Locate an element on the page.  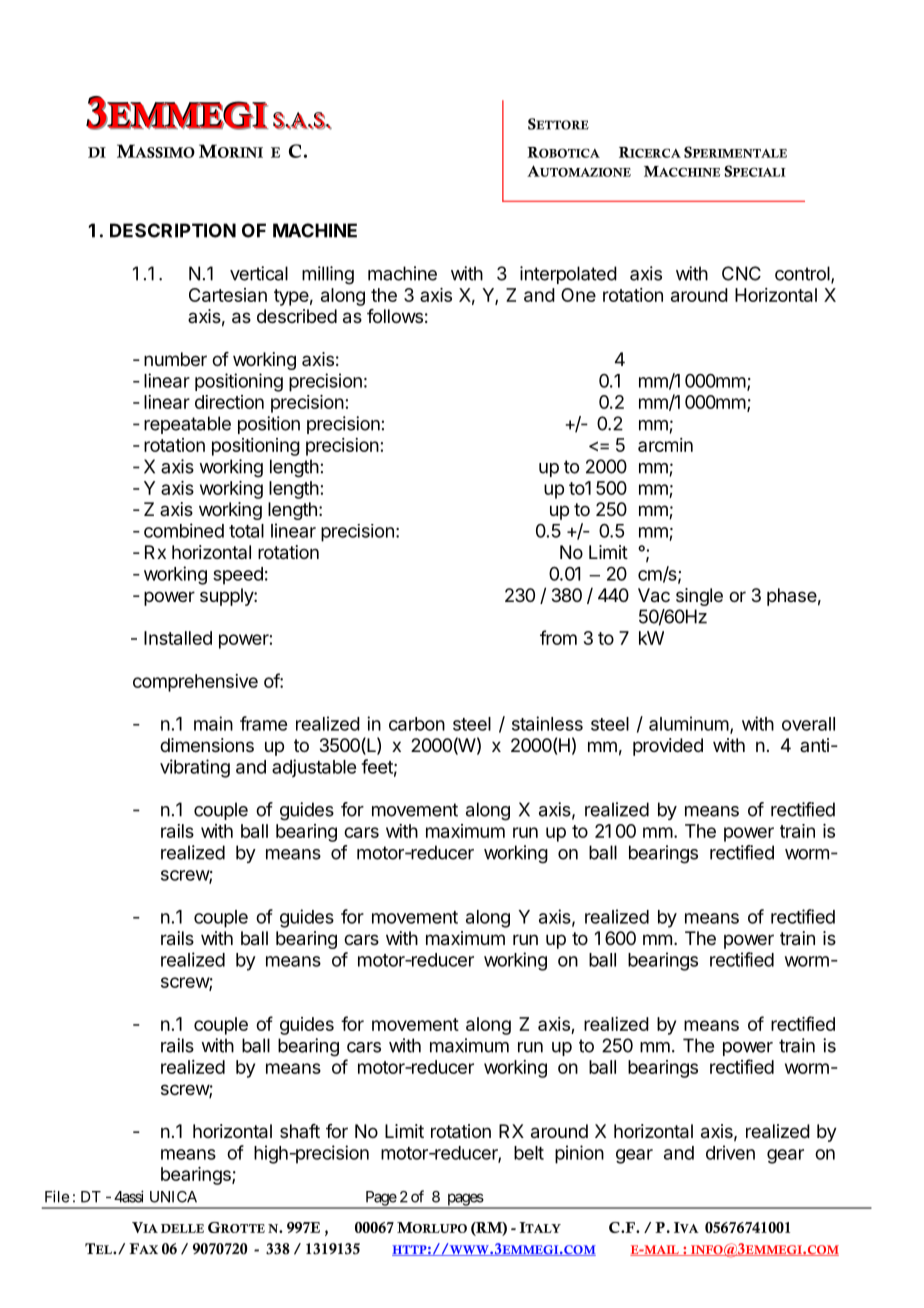
belt is located at coordinates (529, 1153).
